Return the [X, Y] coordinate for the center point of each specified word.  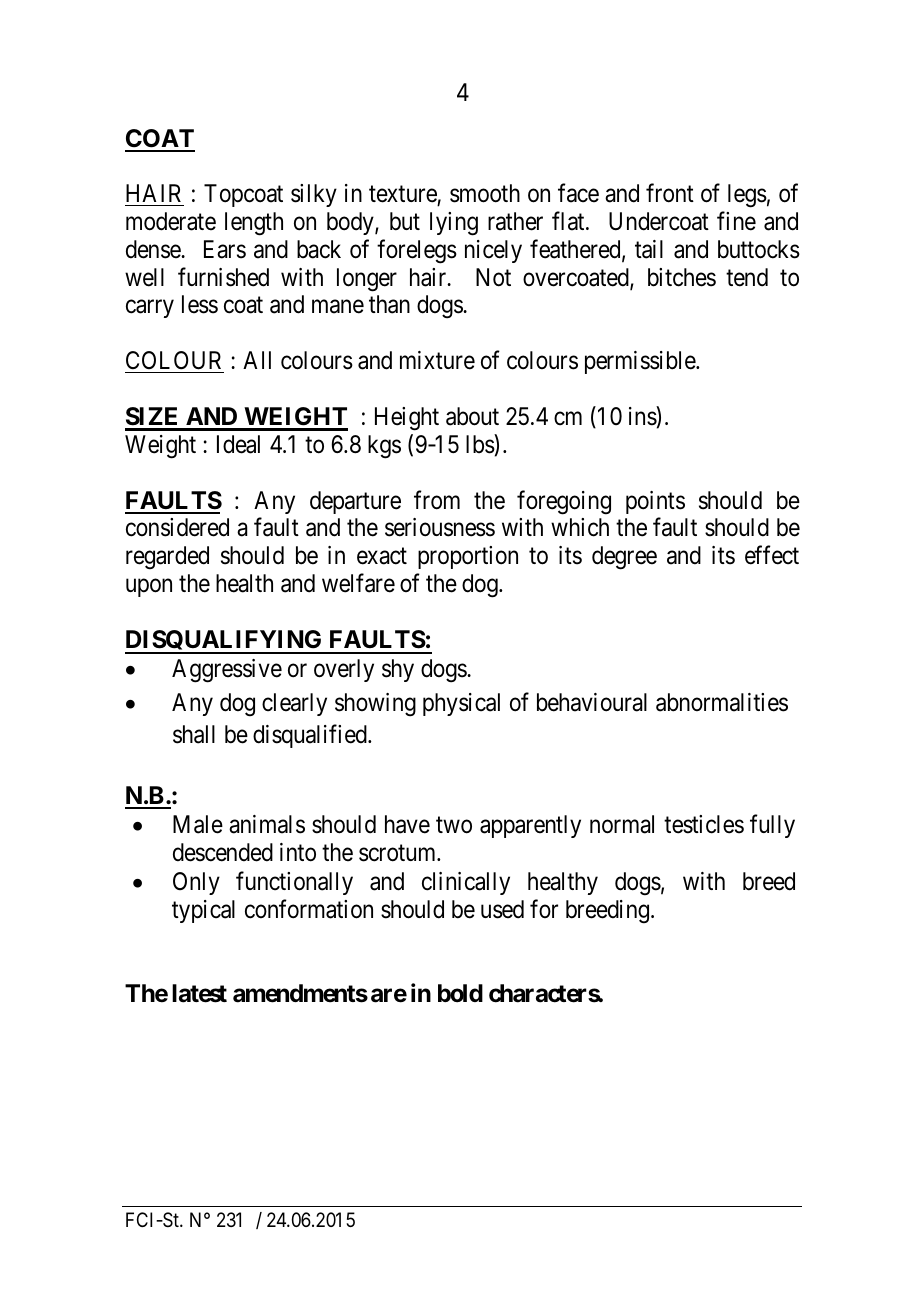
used [502, 909]
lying [454, 224]
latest [199, 993]
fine [736, 221]
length [254, 224]
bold [460, 993]
